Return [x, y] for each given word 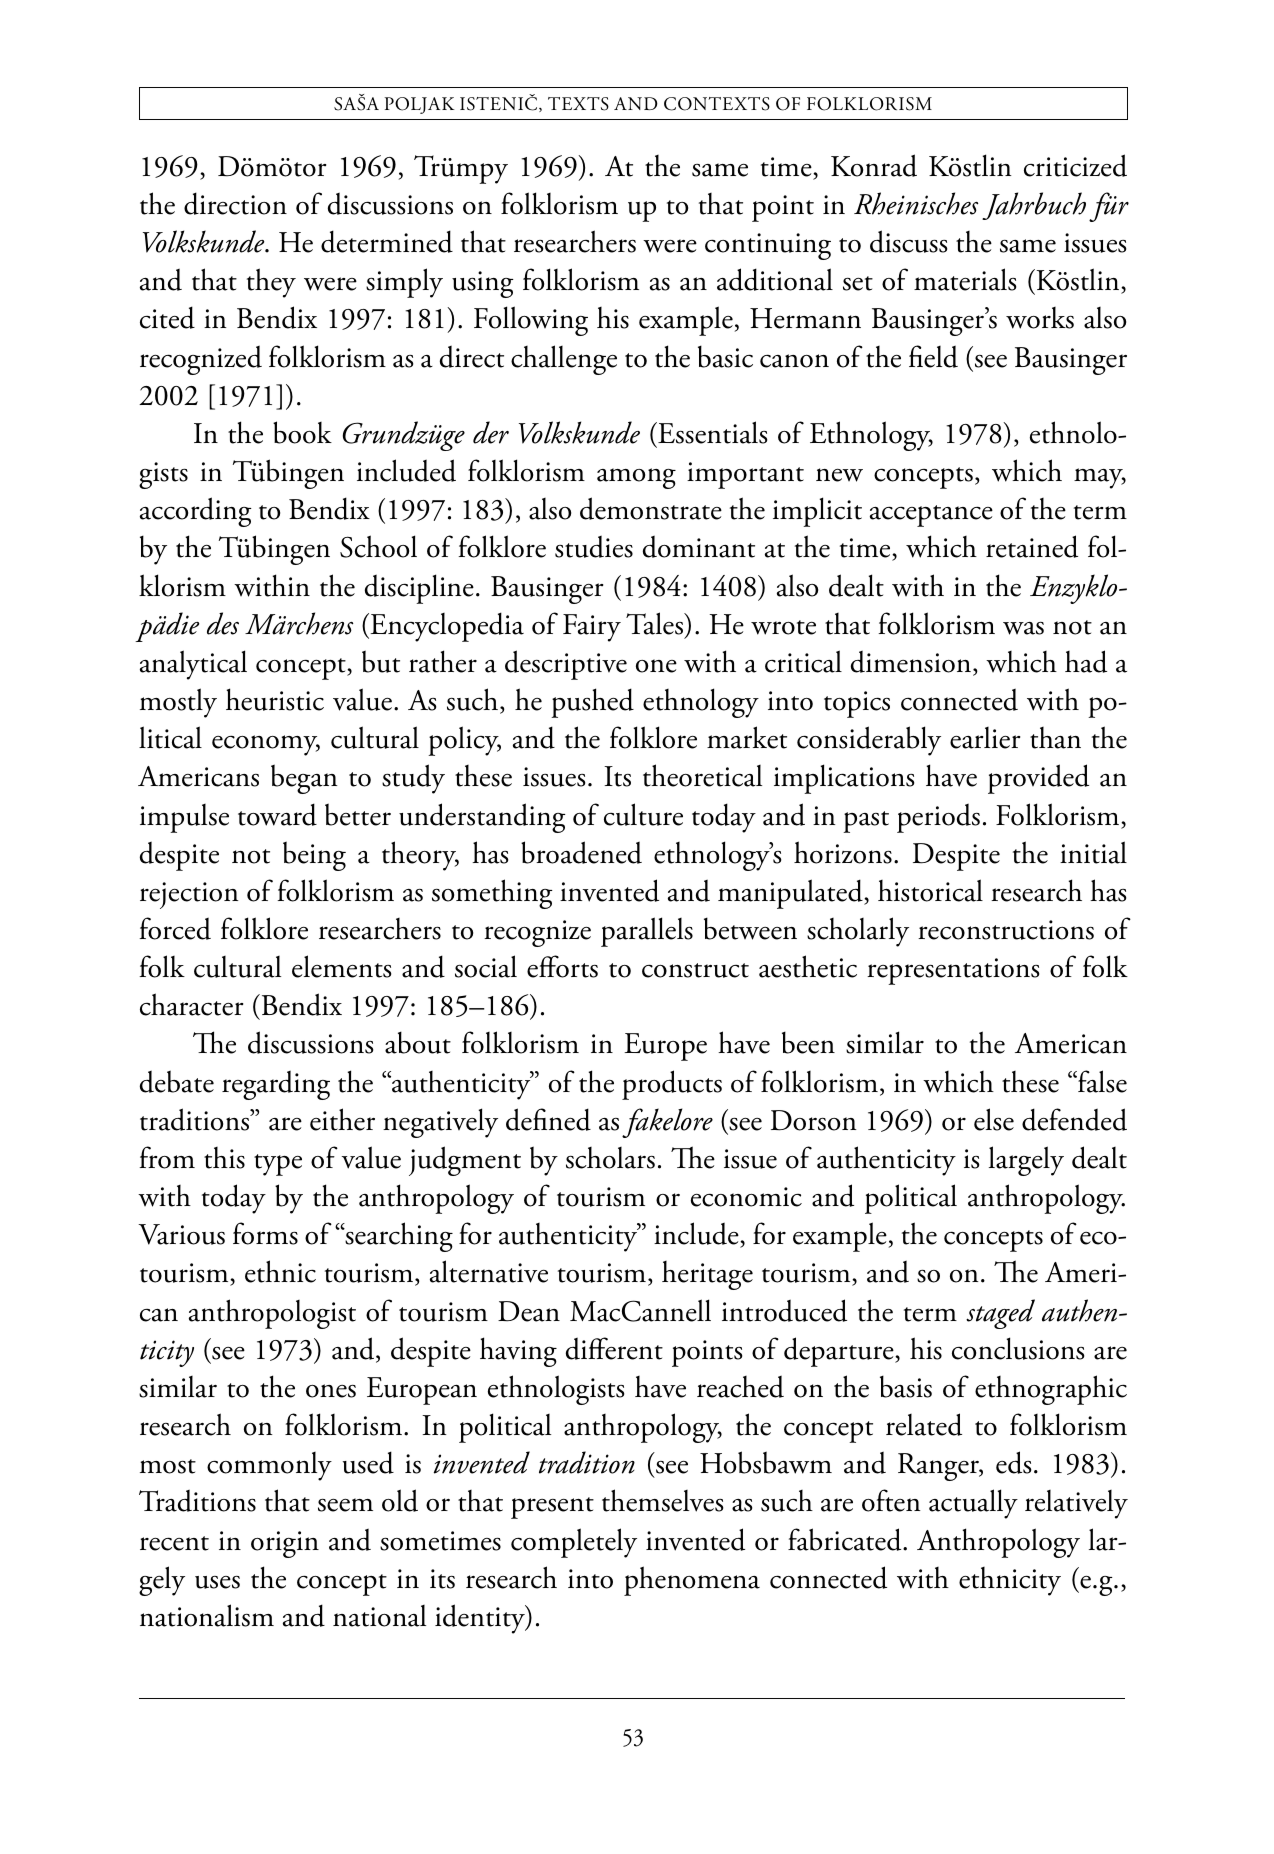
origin [285, 1544]
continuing [768, 246]
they [271, 283]
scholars [610, 1158]
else [994, 1119]
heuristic [275, 699]
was [1023, 628]
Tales [656, 623]
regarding [276, 1085]
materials [965, 279]
